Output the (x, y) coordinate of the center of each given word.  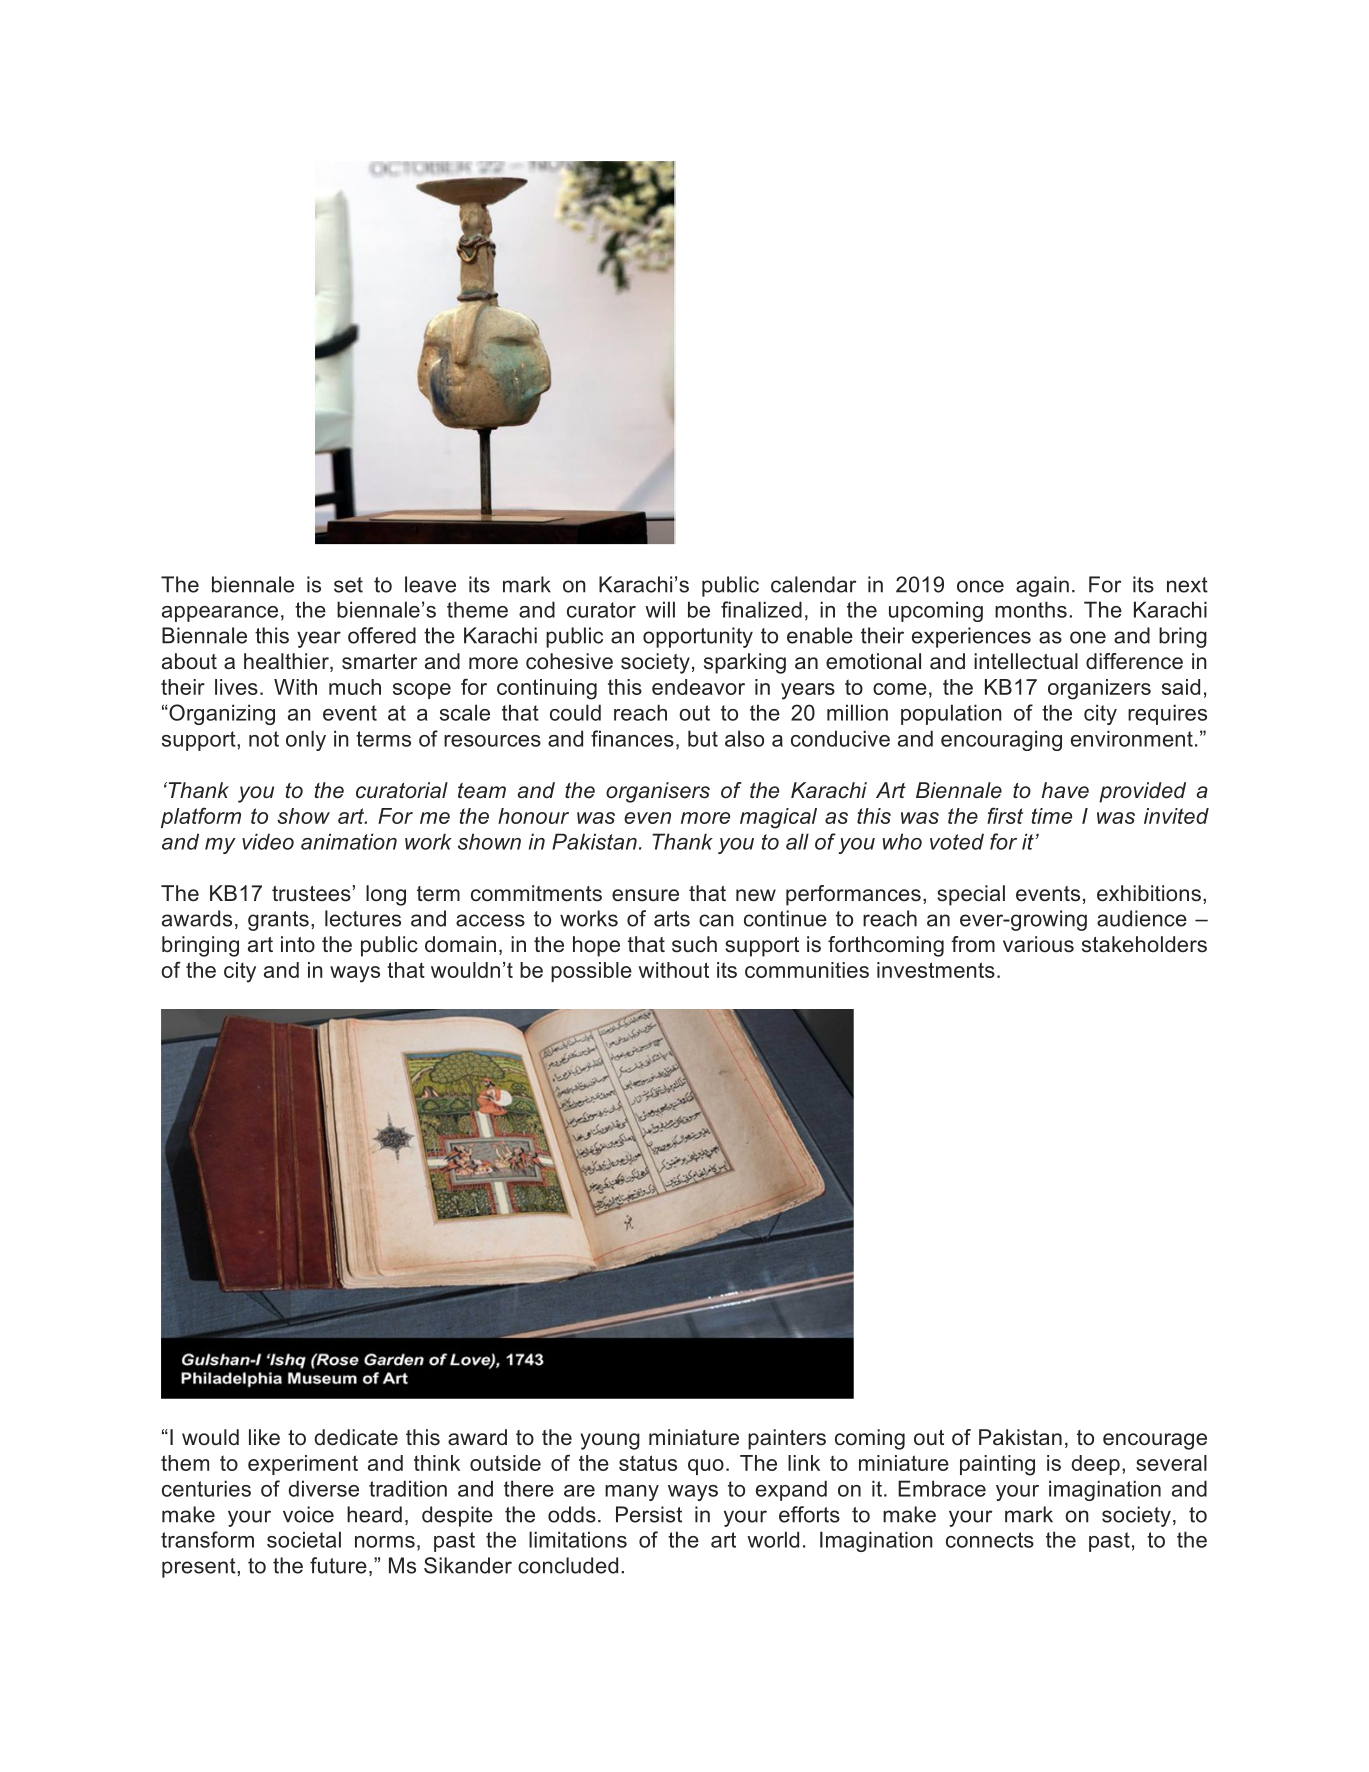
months (1031, 609)
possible (591, 972)
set (348, 585)
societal (304, 1539)
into (298, 944)
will (660, 609)
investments (936, 970)
